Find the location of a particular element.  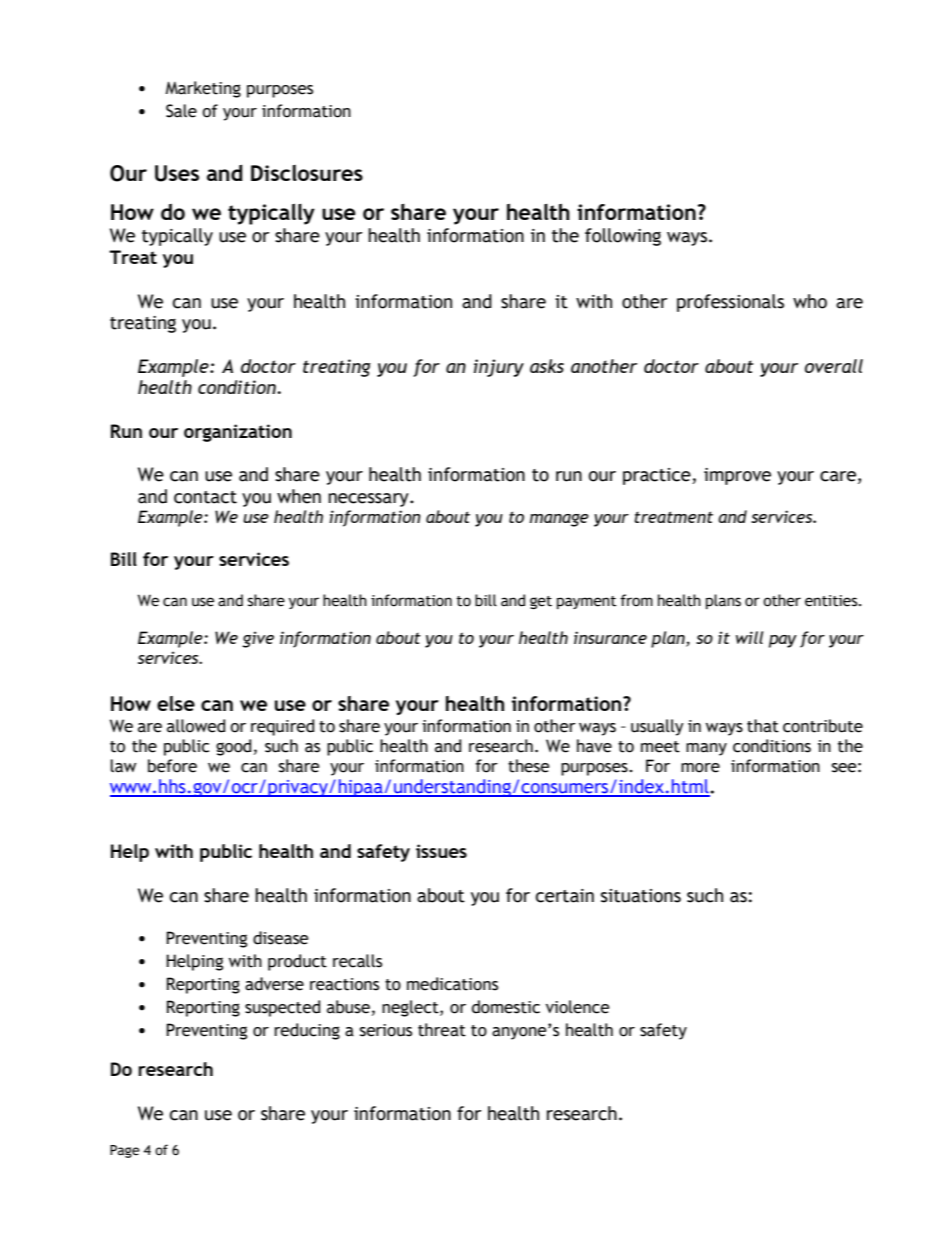

overall is located at coordinates (834, 366).
